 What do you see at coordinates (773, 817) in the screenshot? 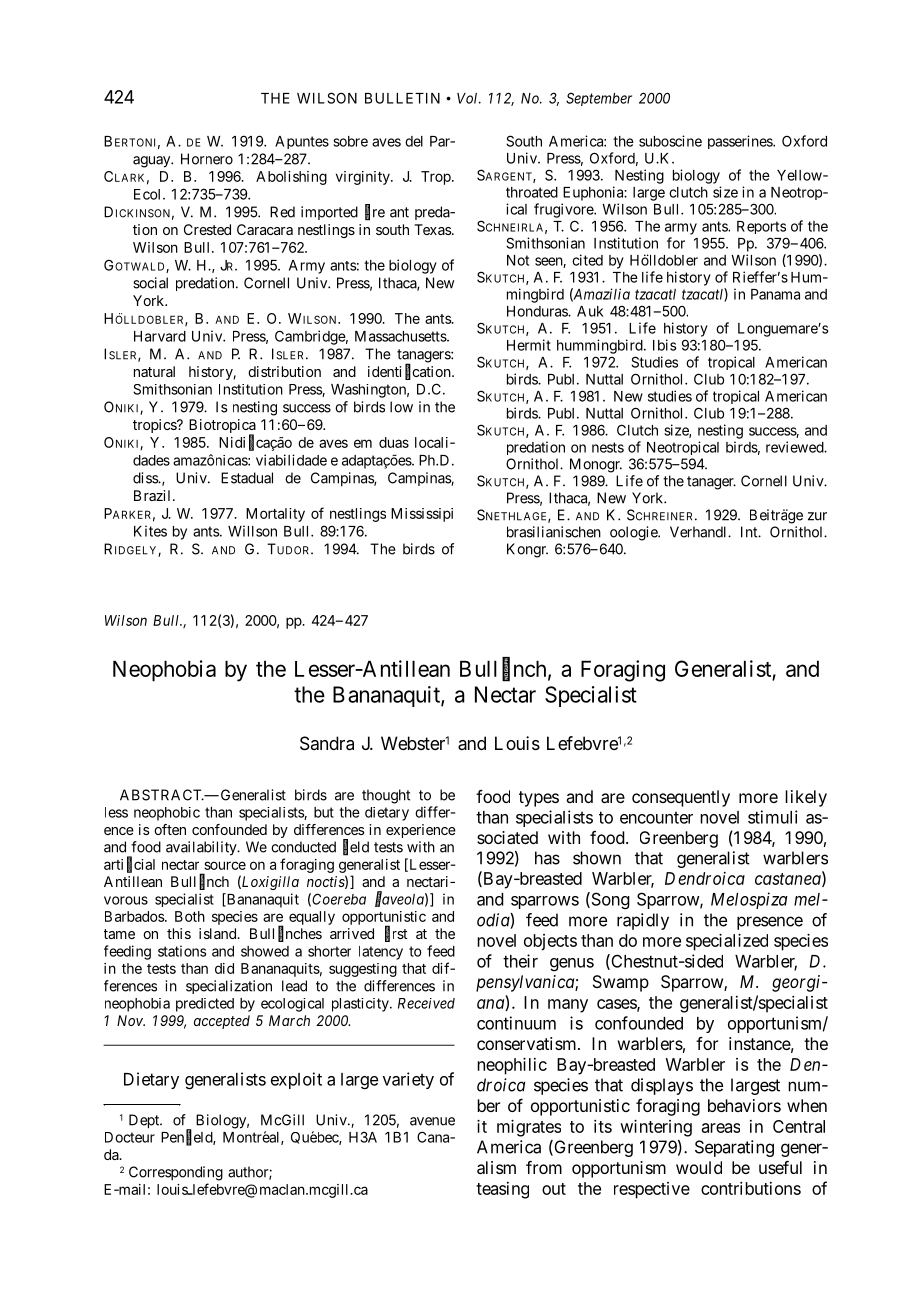
I see `stimuli` at bounding box center [773, 817].
